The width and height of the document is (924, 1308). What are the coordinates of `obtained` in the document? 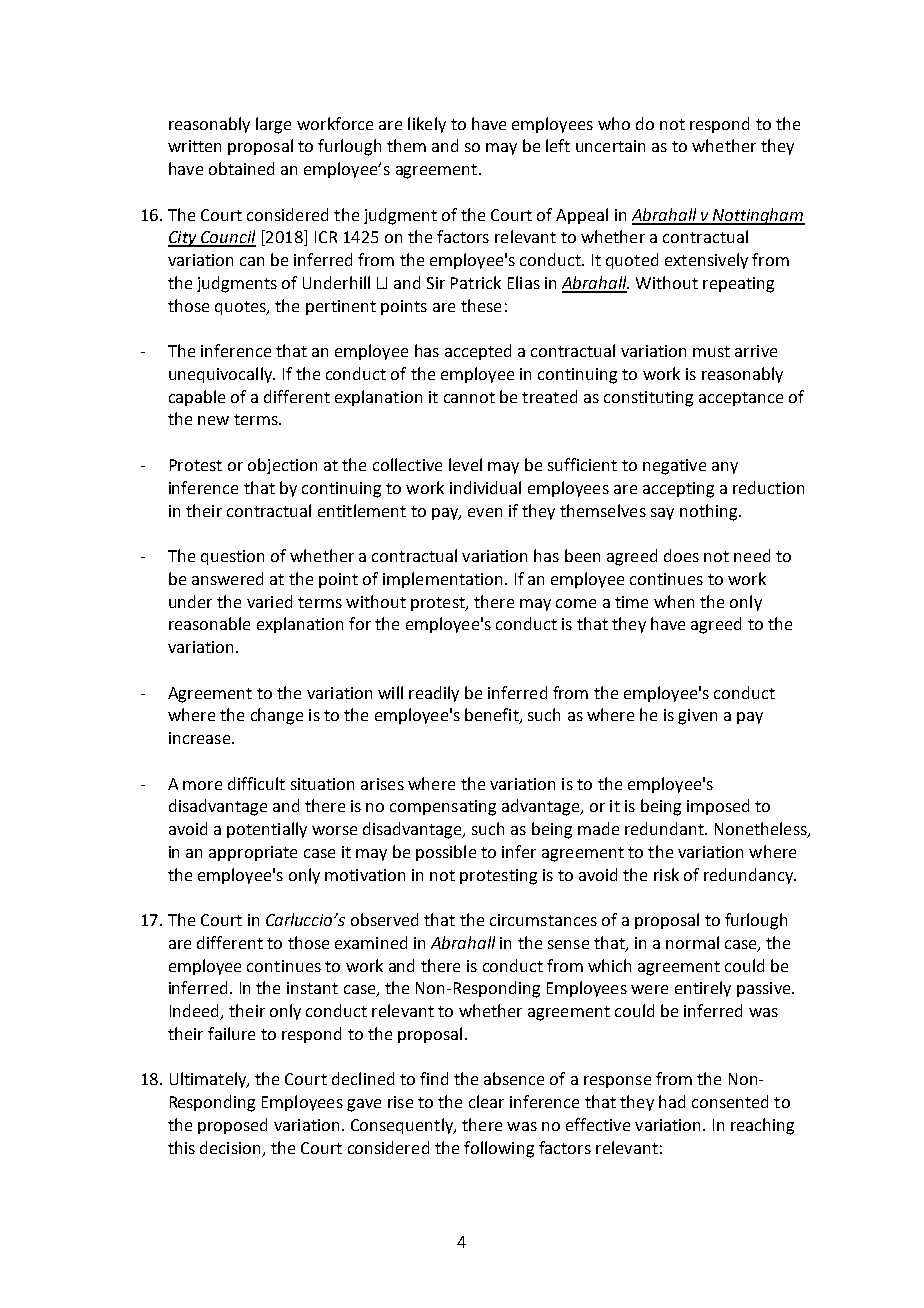 It's located at (241, 168).
